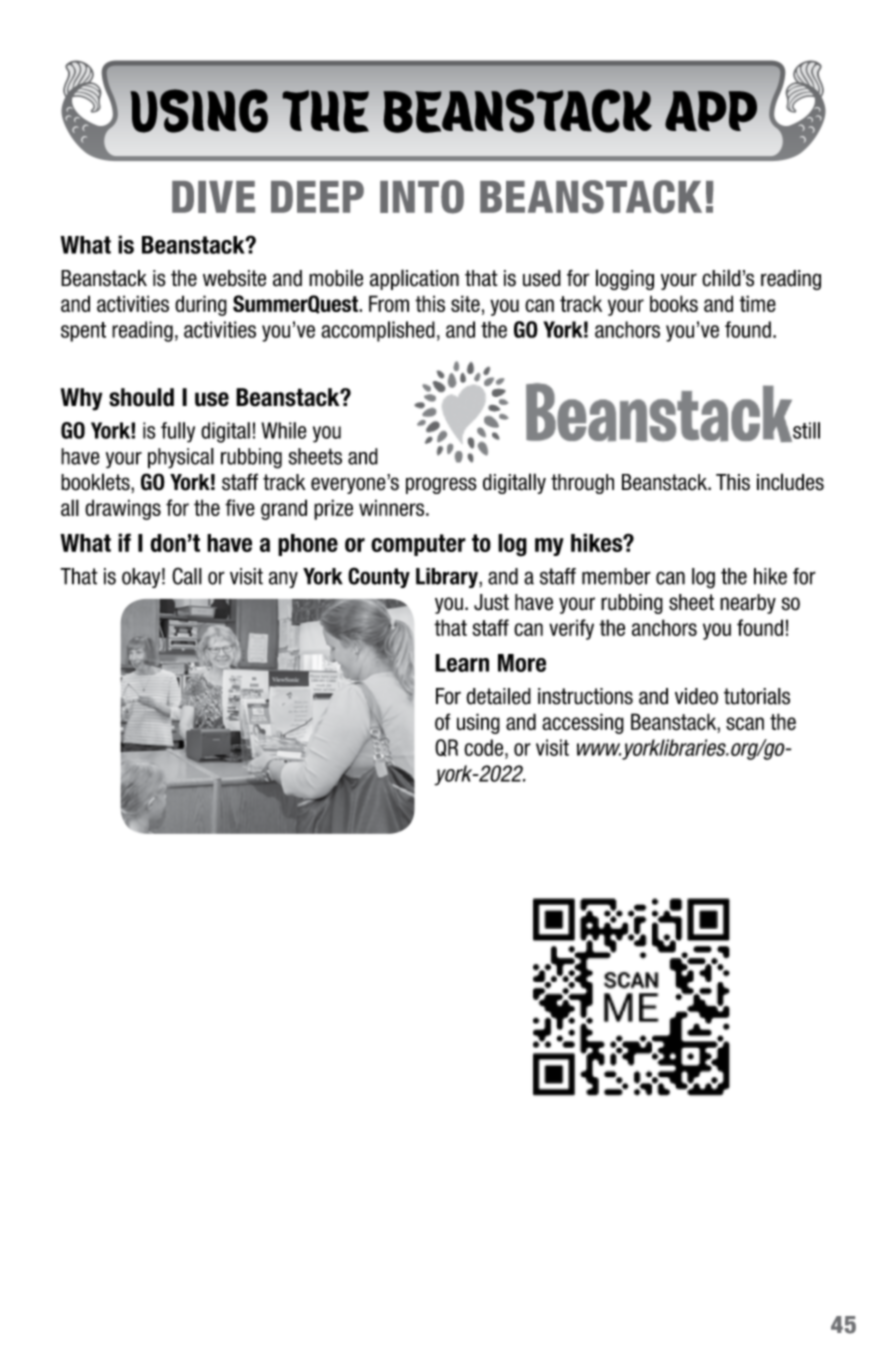 The height and width of the page is (1372, 887). What do you see at coordinates (201, 305) in the page?
I see `during` at bounding box center [201, 305].
